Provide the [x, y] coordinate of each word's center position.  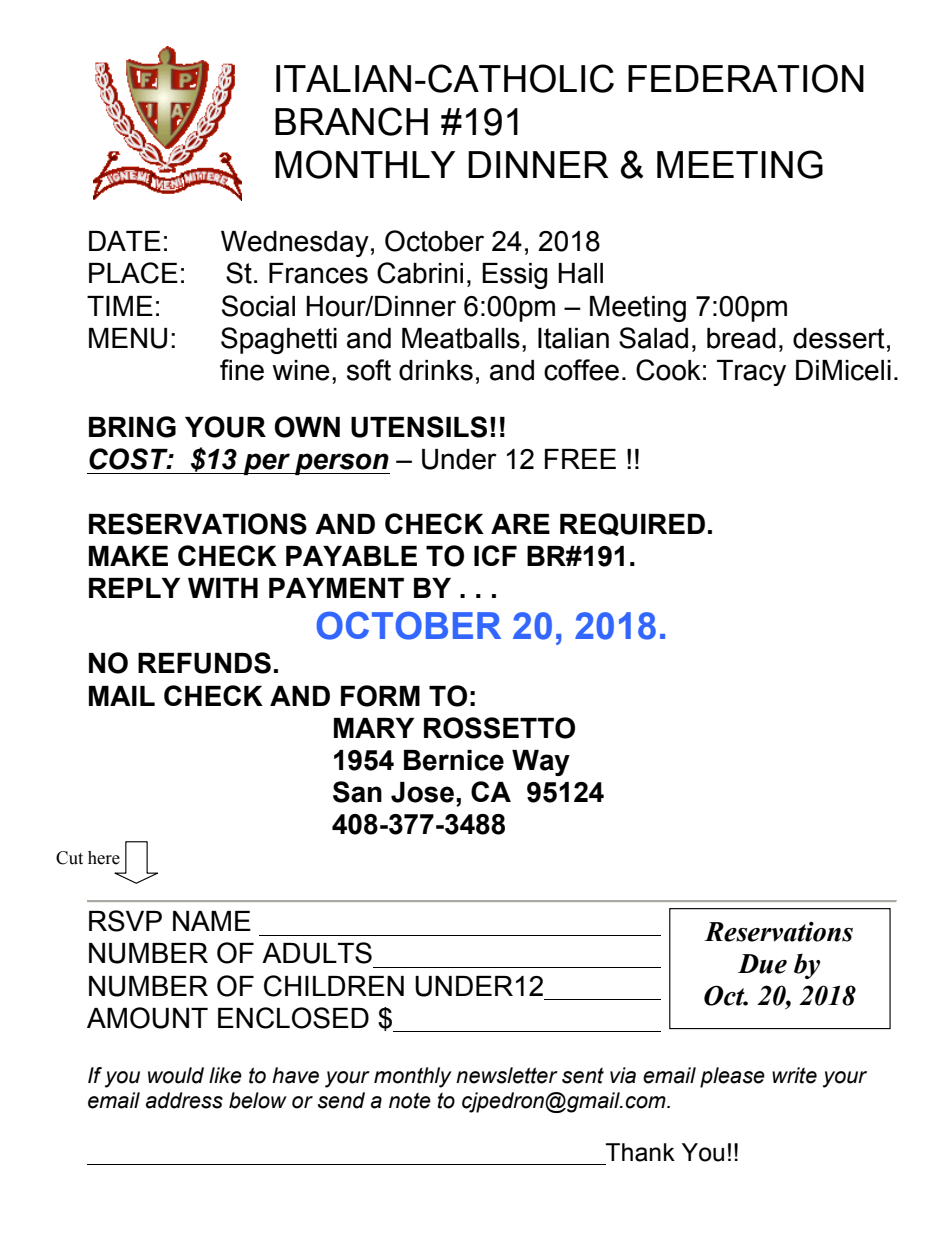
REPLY [134, 588]
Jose [422, 792]
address [184, 1100]
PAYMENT [336, 588]
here [104, 858]
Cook [668, 370]
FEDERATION [746, 78]
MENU [128, 338]
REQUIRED [632, 524]
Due [762, 964]
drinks [436, 370]
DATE [125, 241]
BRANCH [351, 121]
